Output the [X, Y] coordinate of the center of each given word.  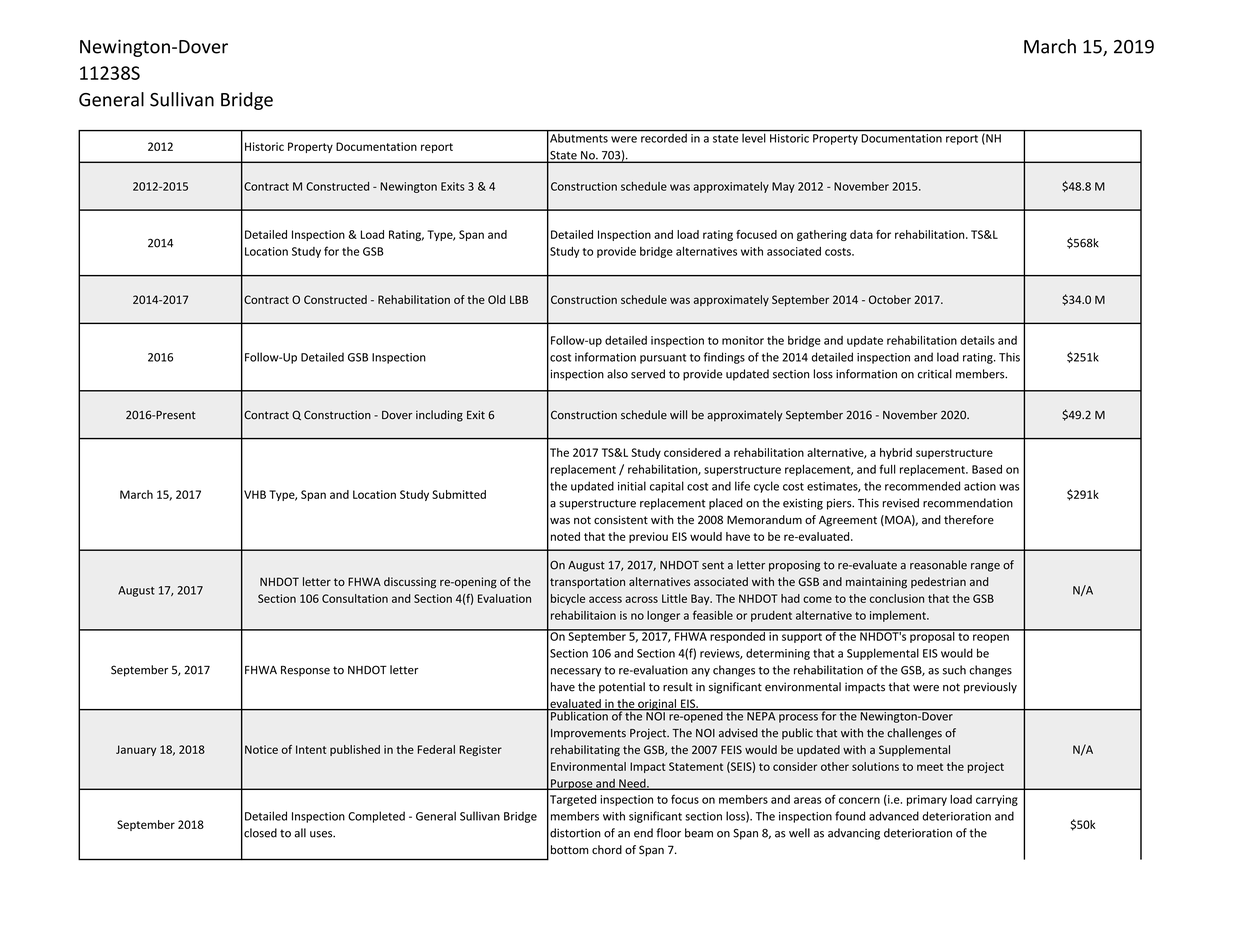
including [439, 416]
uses [322, 834]
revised [901, 503]
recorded [664, 137]
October [890, 299]
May [783, 187]
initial [632, 486]
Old [497, 299]
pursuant [663, 359]
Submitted [459, 494]
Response [305, 671]
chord [607, 850]
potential [622, 688]
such [954, 670]
